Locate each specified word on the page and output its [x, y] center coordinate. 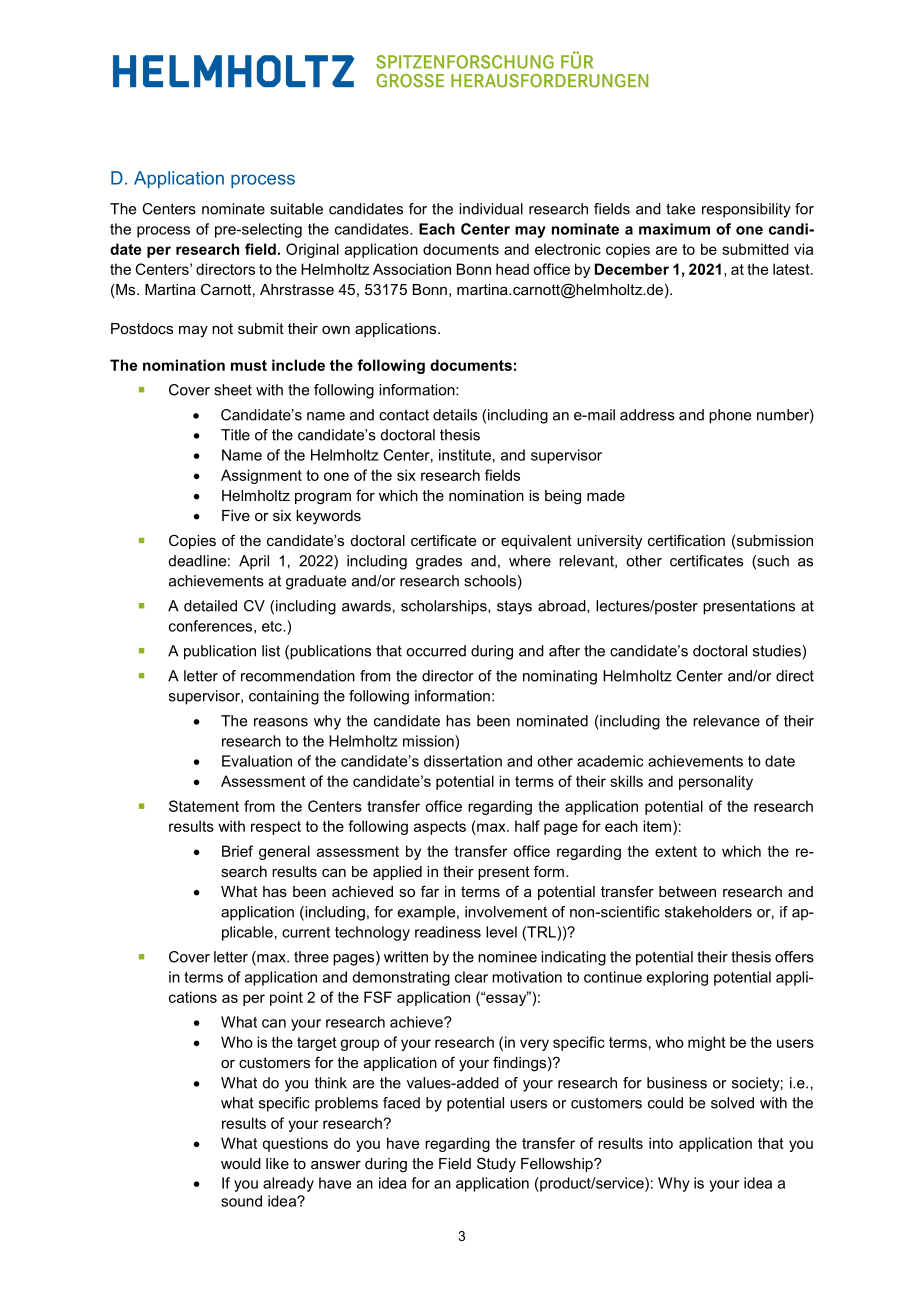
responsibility [746, 210]
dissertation [463, 761]
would [241, 1163]
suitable [296, 209]
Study [496, 1164]
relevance [726, 721]
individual [491, 209]
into [661, 1143]
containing [284, 697]
